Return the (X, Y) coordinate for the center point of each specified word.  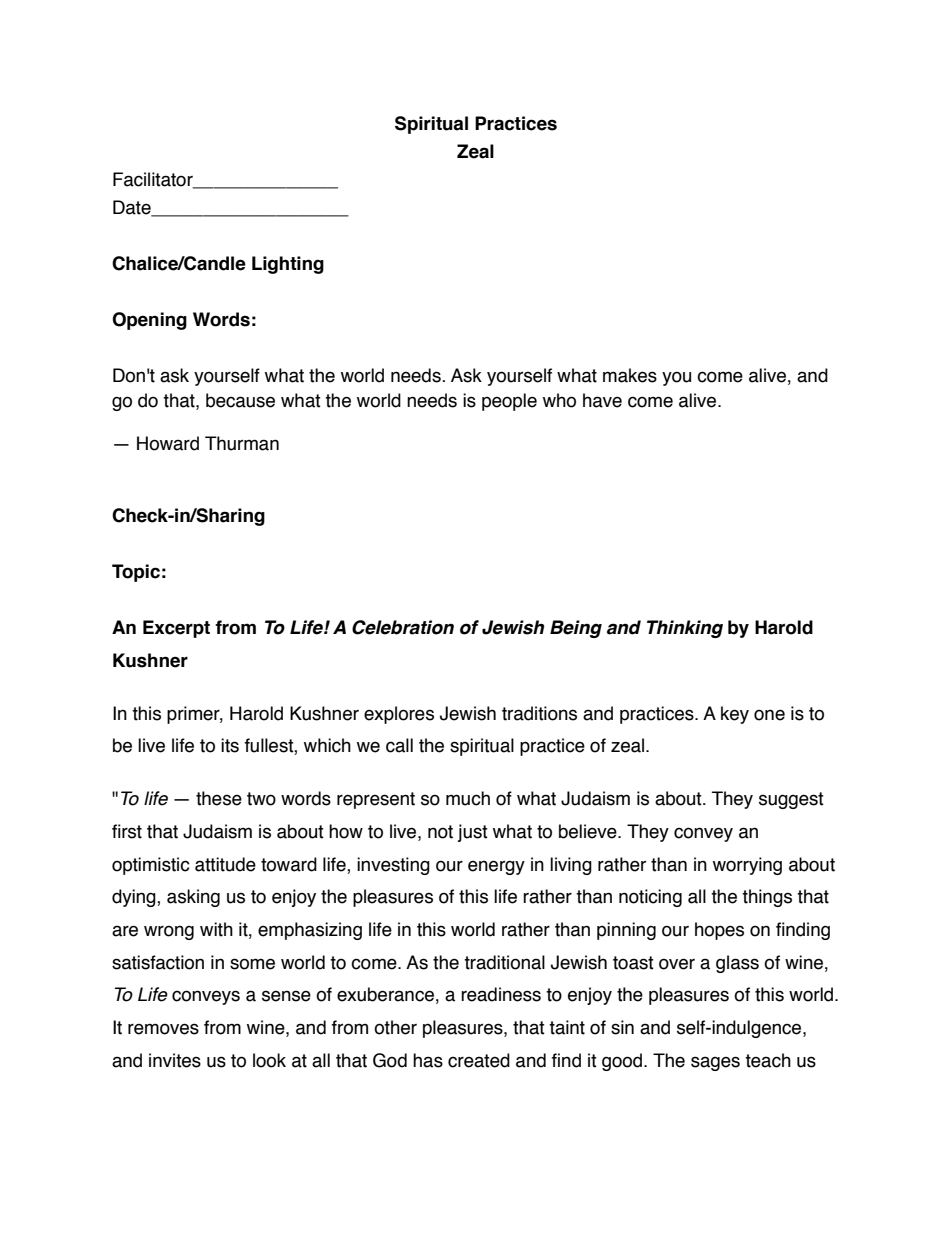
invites (175, 1060)
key (735, 715)
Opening (149, 321)
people (509, 402)
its (230, 745)
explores (399, 715)
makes (630, 375)
